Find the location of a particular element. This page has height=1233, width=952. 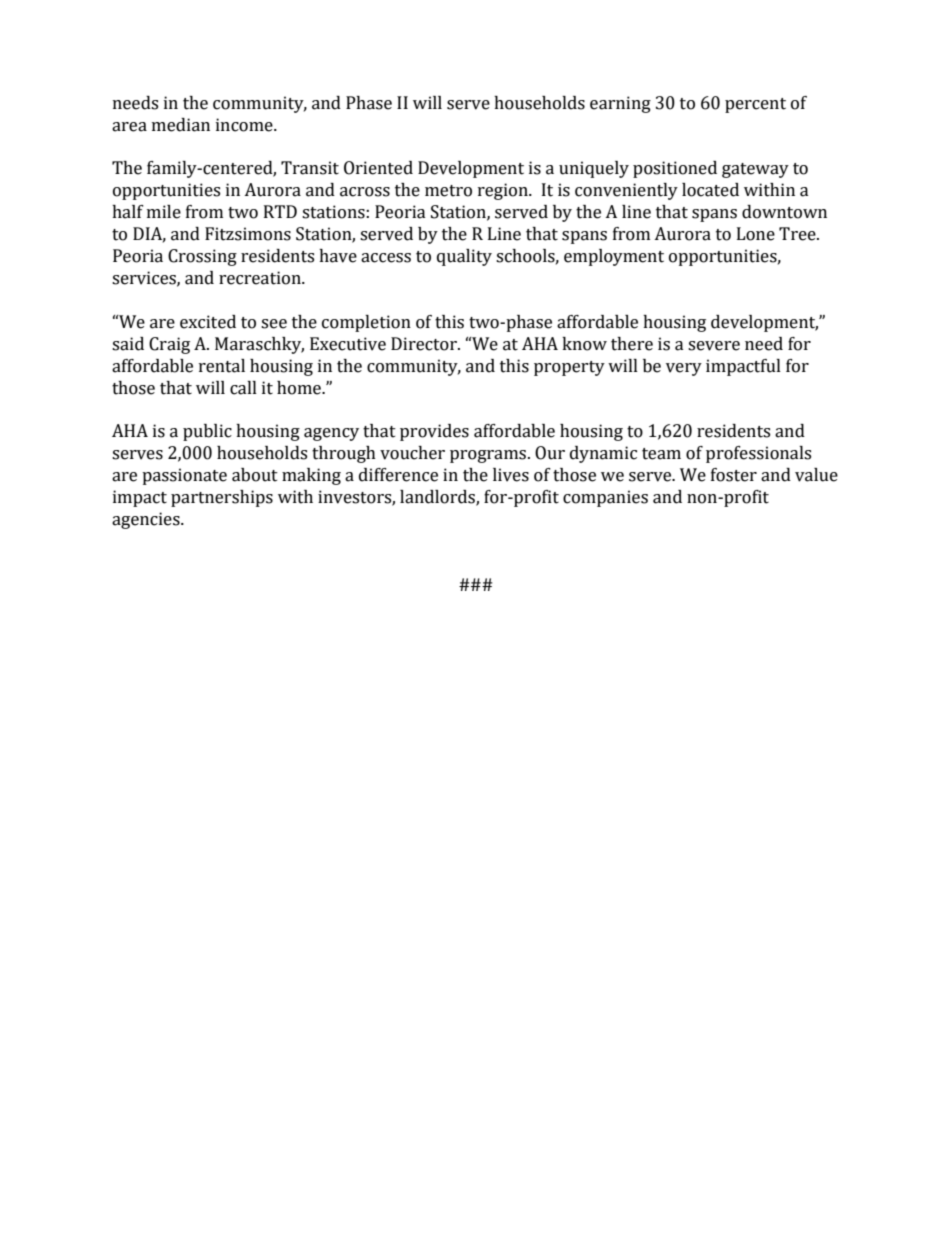

metro is located at coordinates (448, 191).
